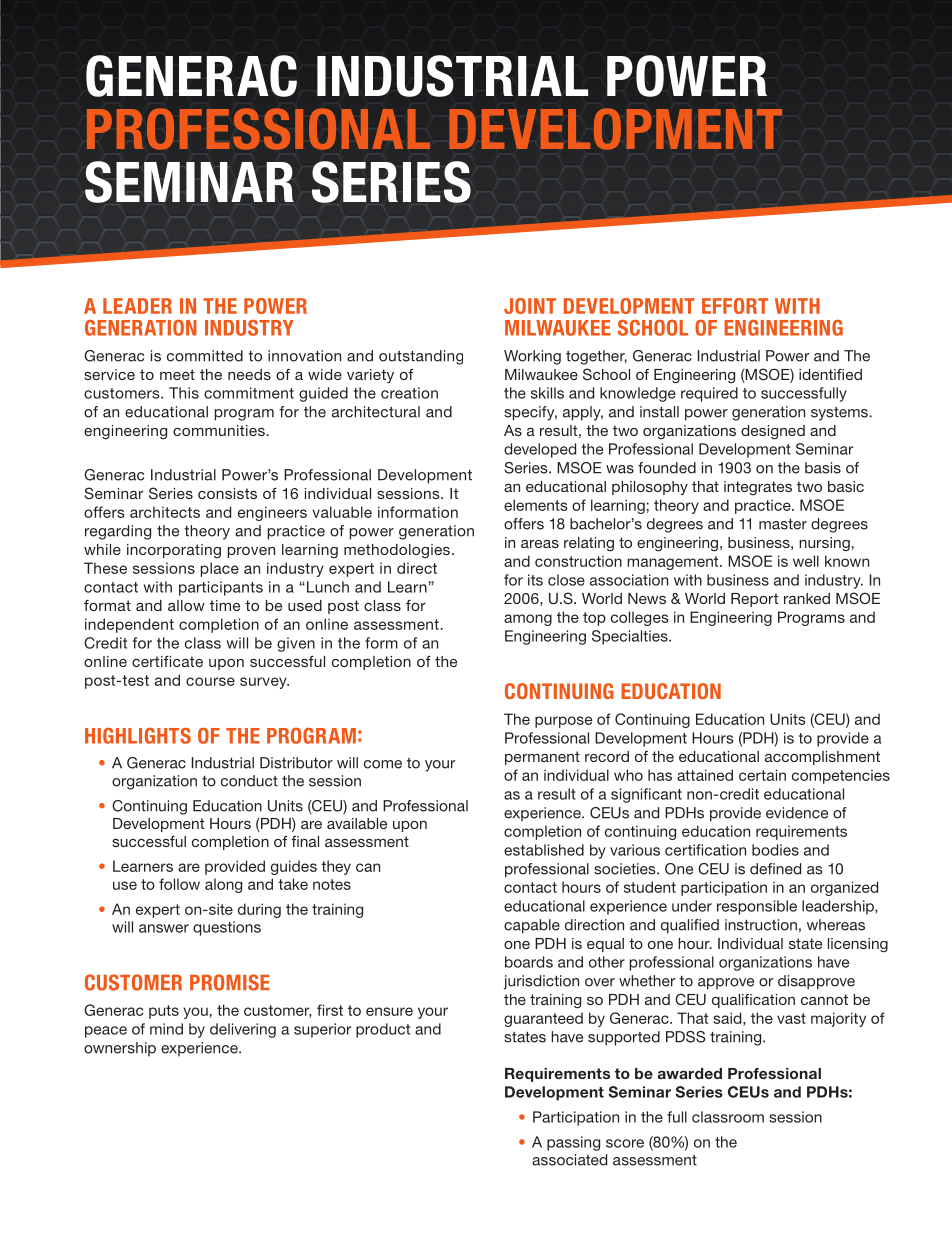  Describe the element at coordinates (735, 306) in the screenshot. I see `EFFORT` at that location.
